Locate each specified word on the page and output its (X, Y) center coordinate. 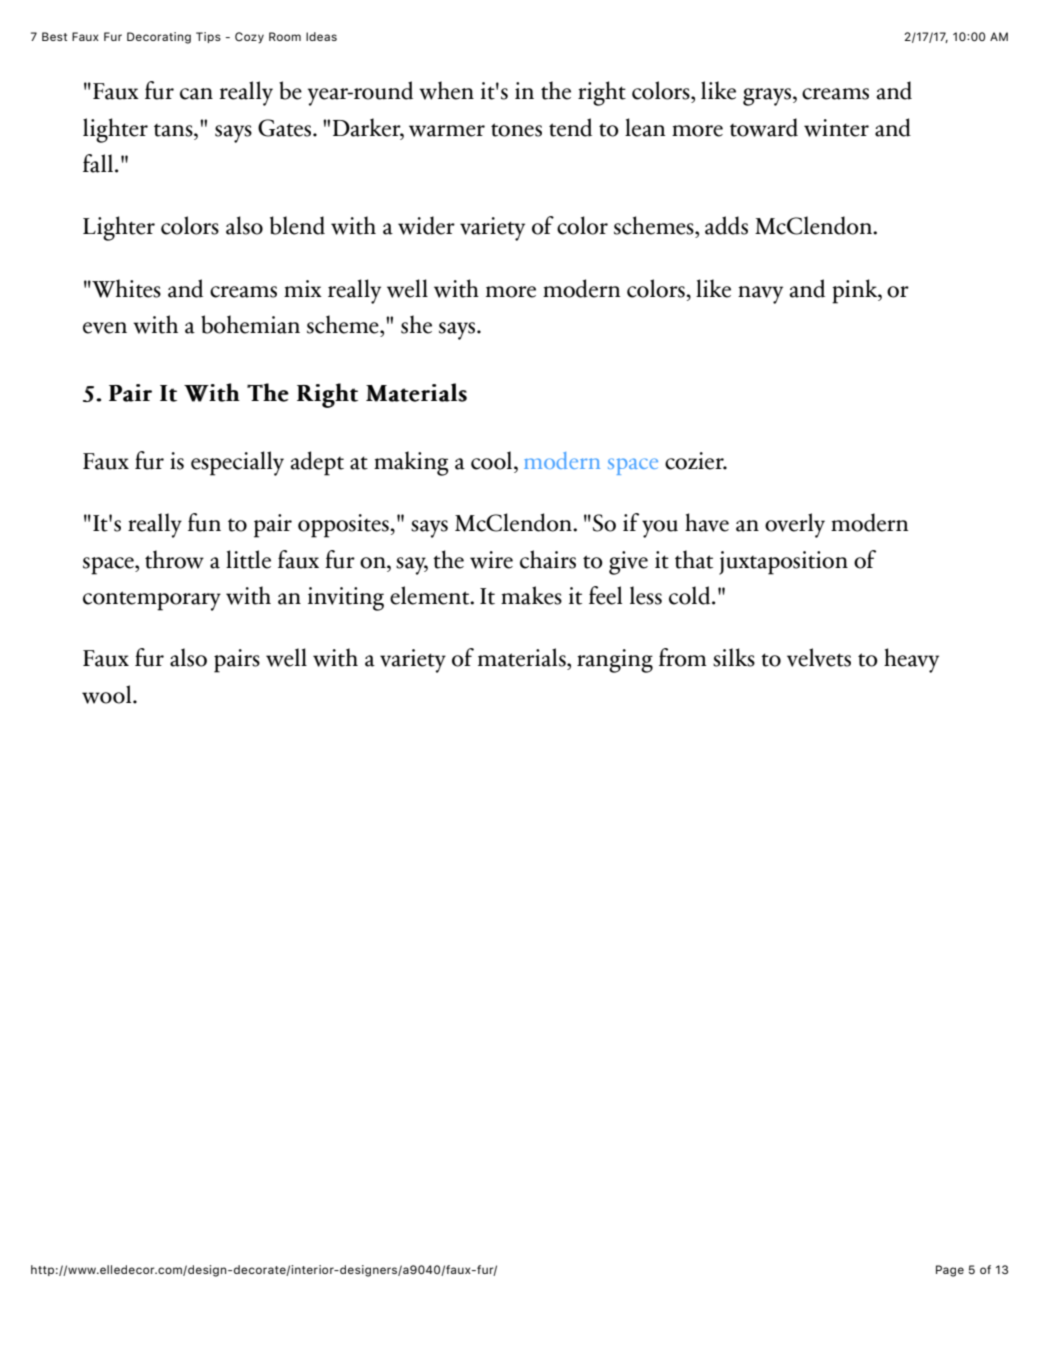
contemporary (152, 601)
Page (950, 1271)
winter (836, 128)
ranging (615, 661)
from (683, 657)
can (196, 94)
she (416, 324)
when (446, 90)
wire (491, 560)
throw (174, 559)
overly (795, 525)
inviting (346, 599)
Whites (125, 288)
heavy (911, 660)
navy (760, 295)
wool (108, 694)
